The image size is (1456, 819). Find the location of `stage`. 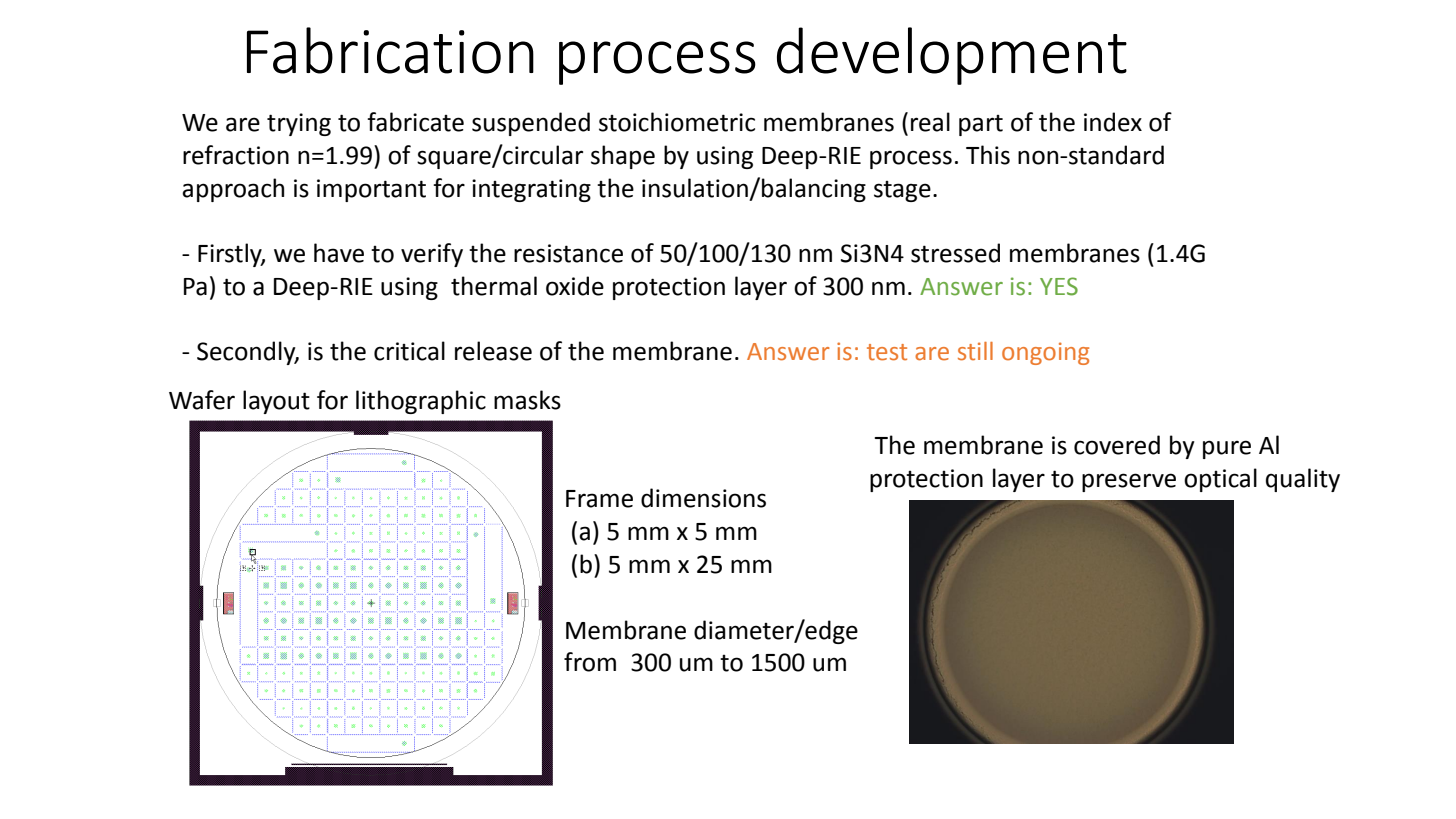

stage is located at coordinates (902, 191).
